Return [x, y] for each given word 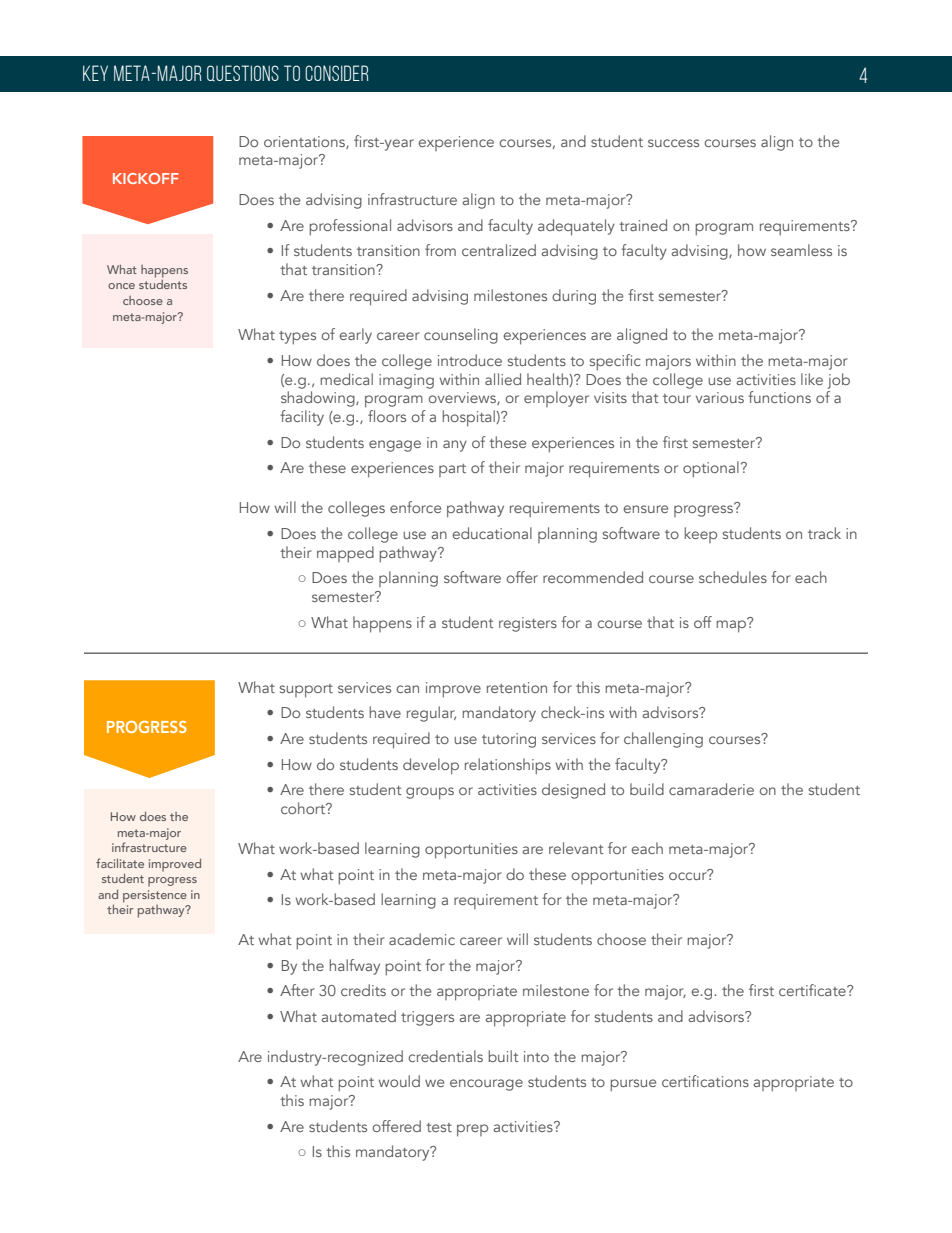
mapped [345, 554]
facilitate [120, 863]
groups [430, 793]
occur [689, 875]
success [673, 143]
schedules [733, 577]
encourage [486, 1085]
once [121, 286]
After [297, 990]
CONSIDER [337, 73]
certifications [705, 1081]
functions [779, 397]
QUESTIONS [243, 73]
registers [528, 624]
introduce [470, 360]
